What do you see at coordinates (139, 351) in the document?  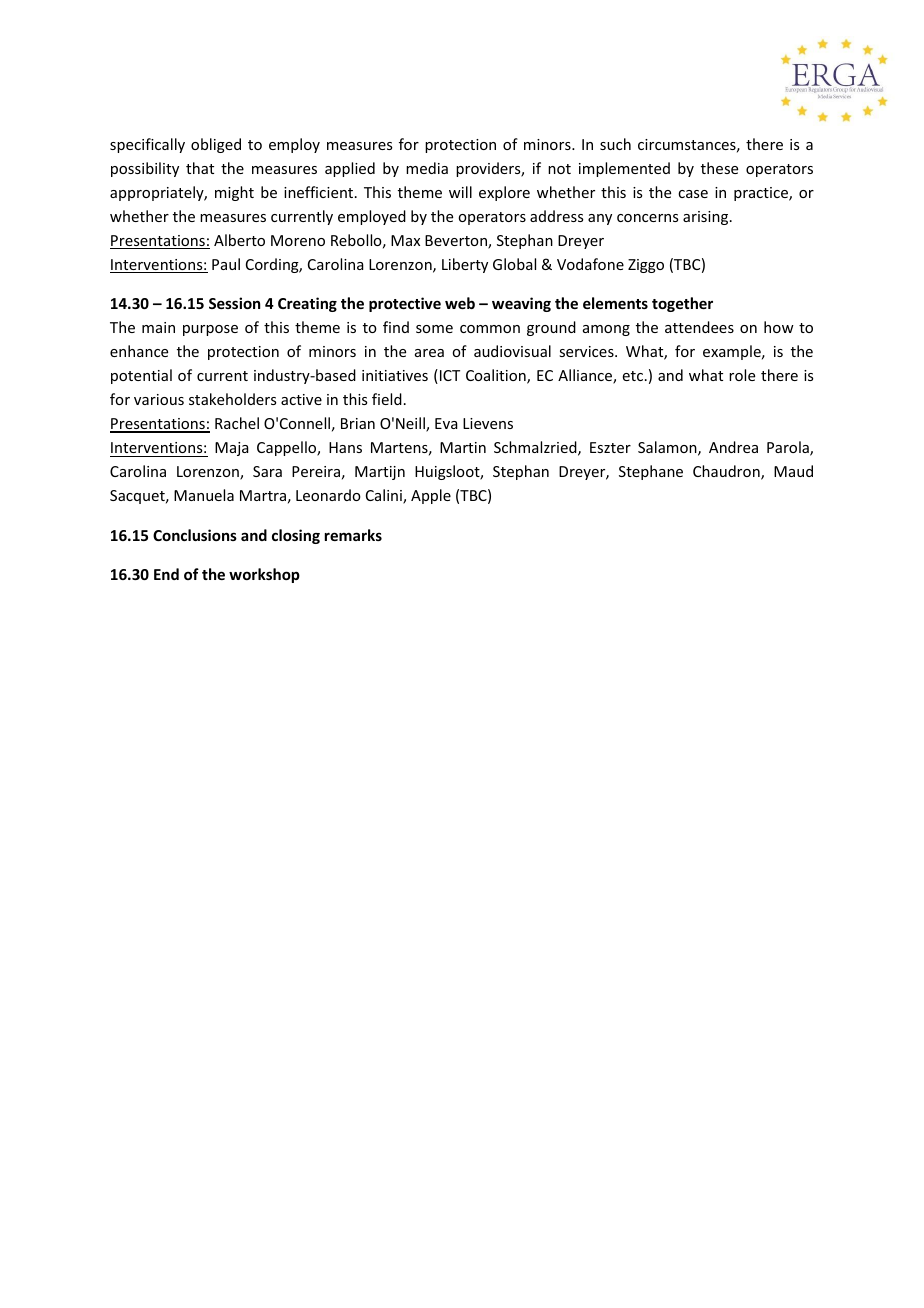 I see `enhance` at bounding box center [139, 351].
